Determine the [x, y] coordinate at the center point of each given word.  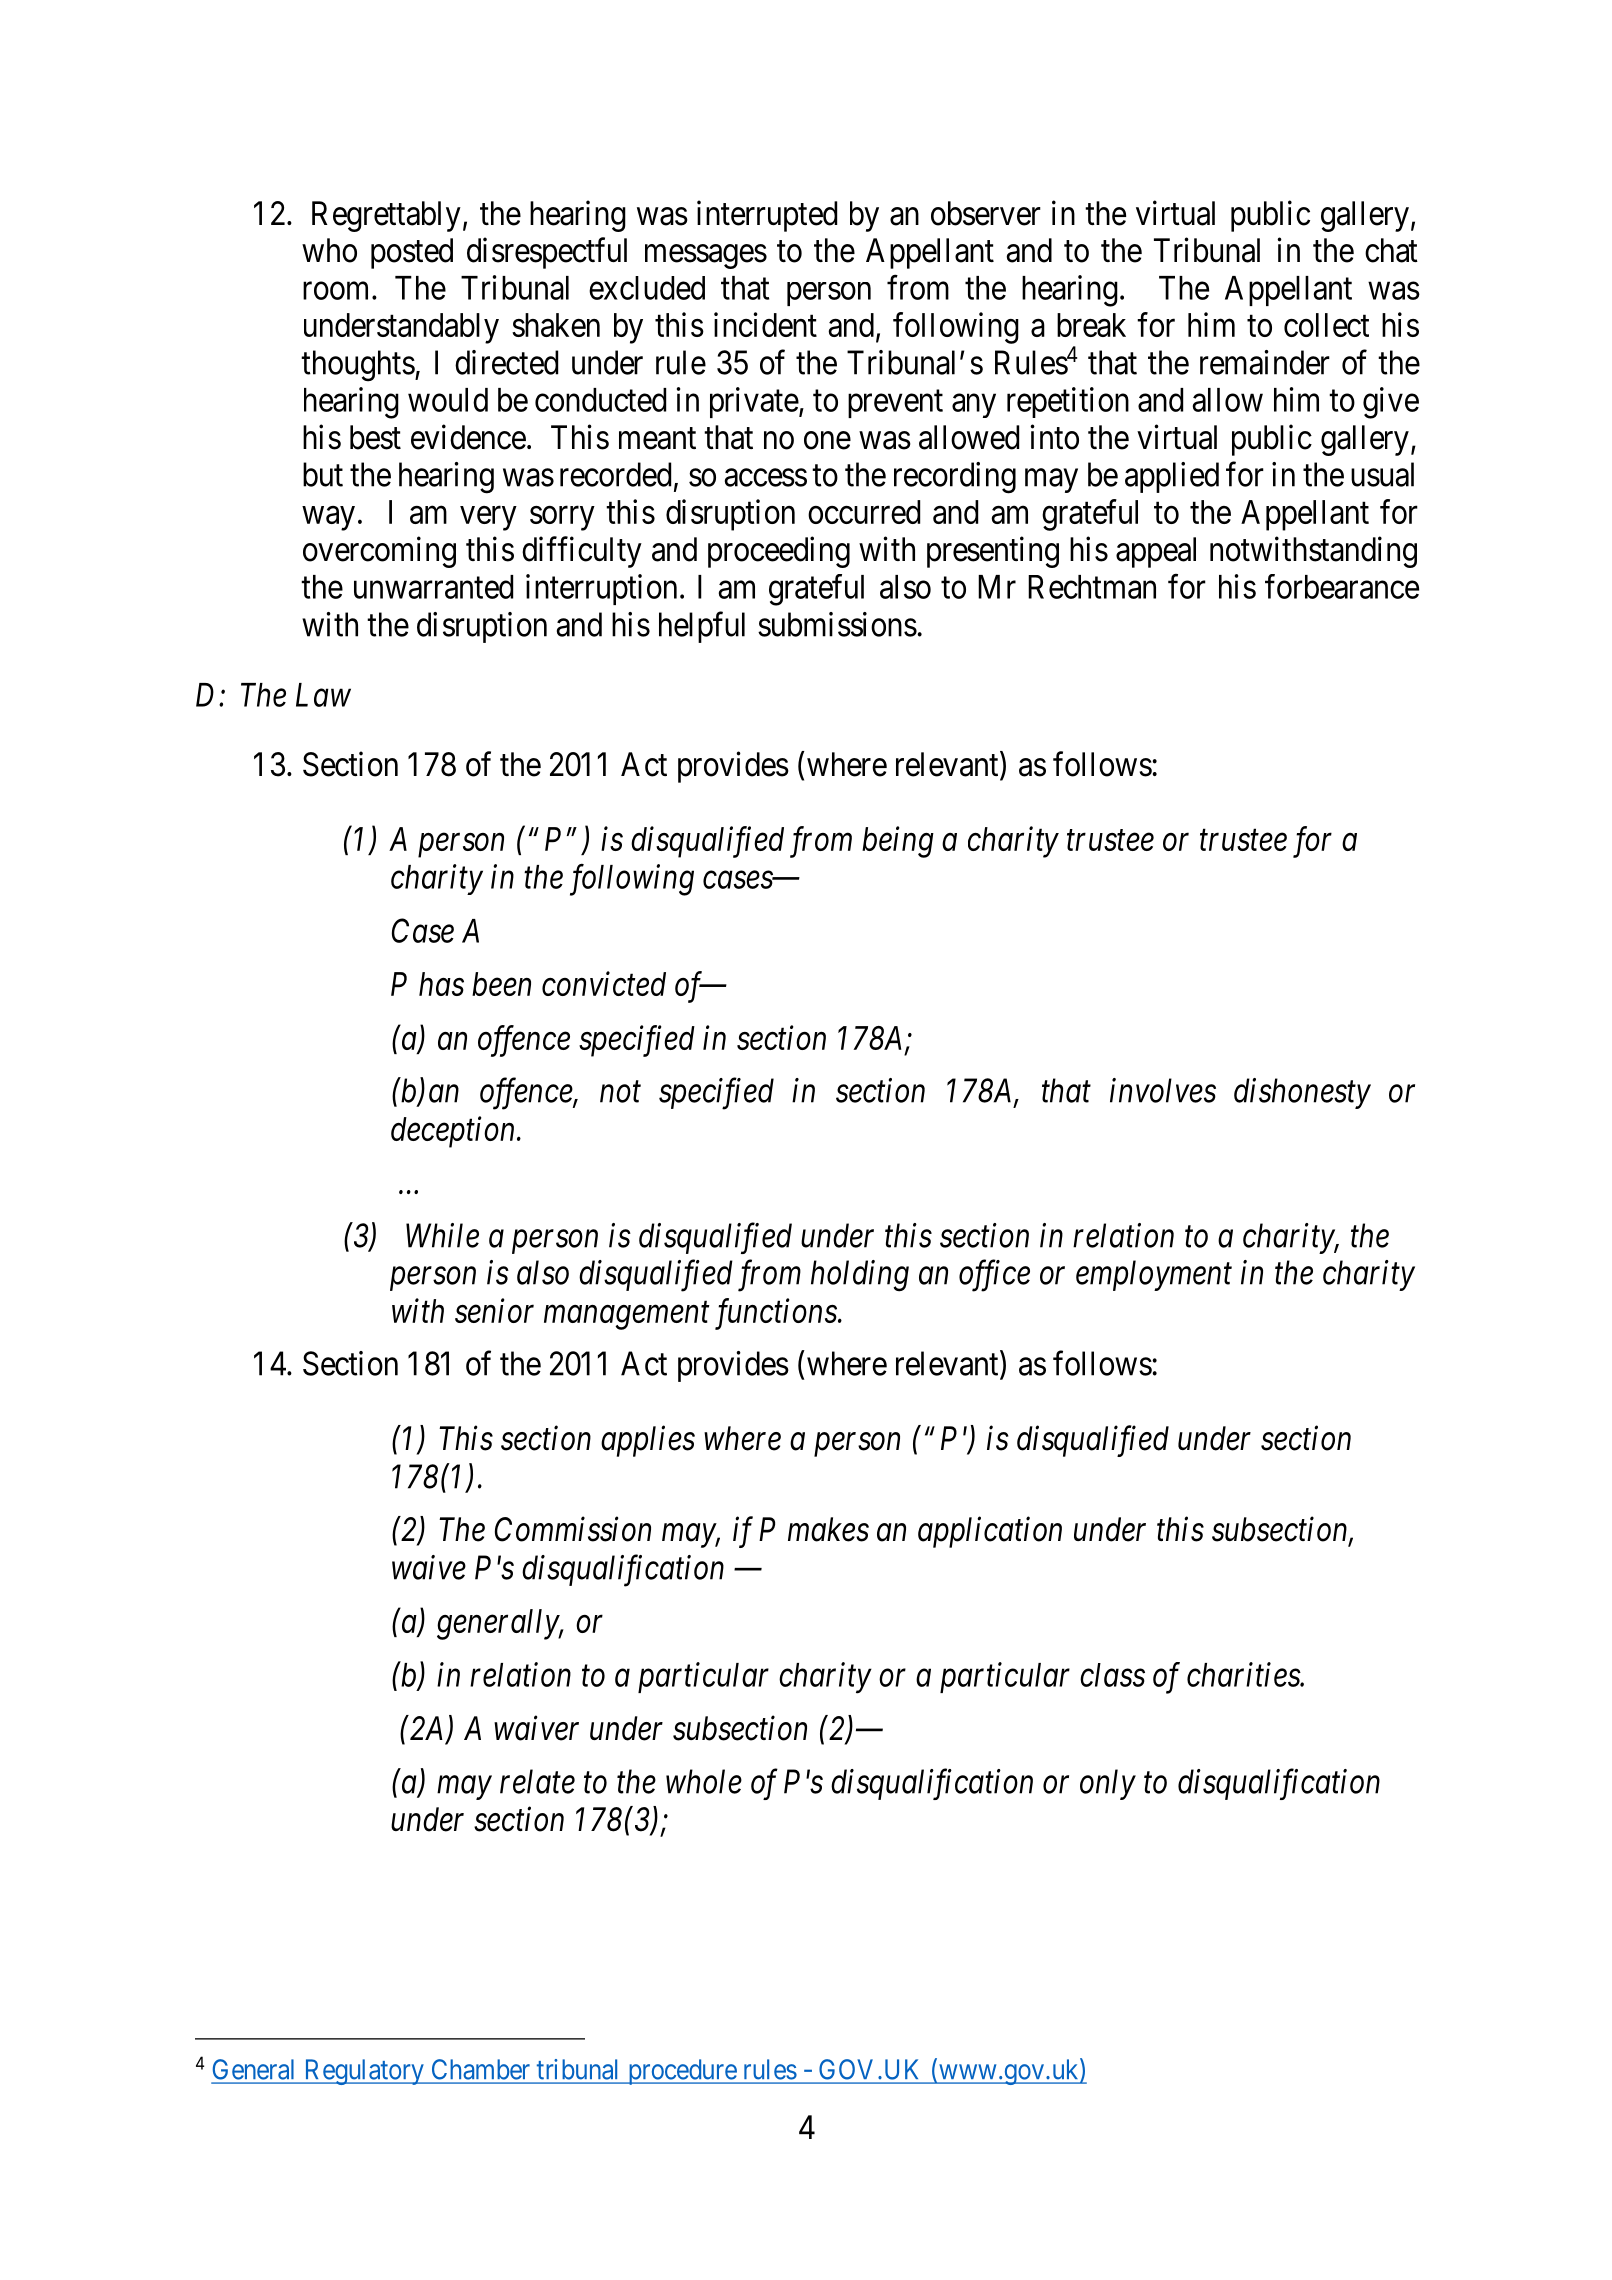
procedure [681, 2072]
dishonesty [1302, 1093]
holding [860, 1276]
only [1108, 1784]
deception [454, 1132]
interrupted [767, 216]
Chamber [480, 2069]
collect [1326, 325]
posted [412, 253]
